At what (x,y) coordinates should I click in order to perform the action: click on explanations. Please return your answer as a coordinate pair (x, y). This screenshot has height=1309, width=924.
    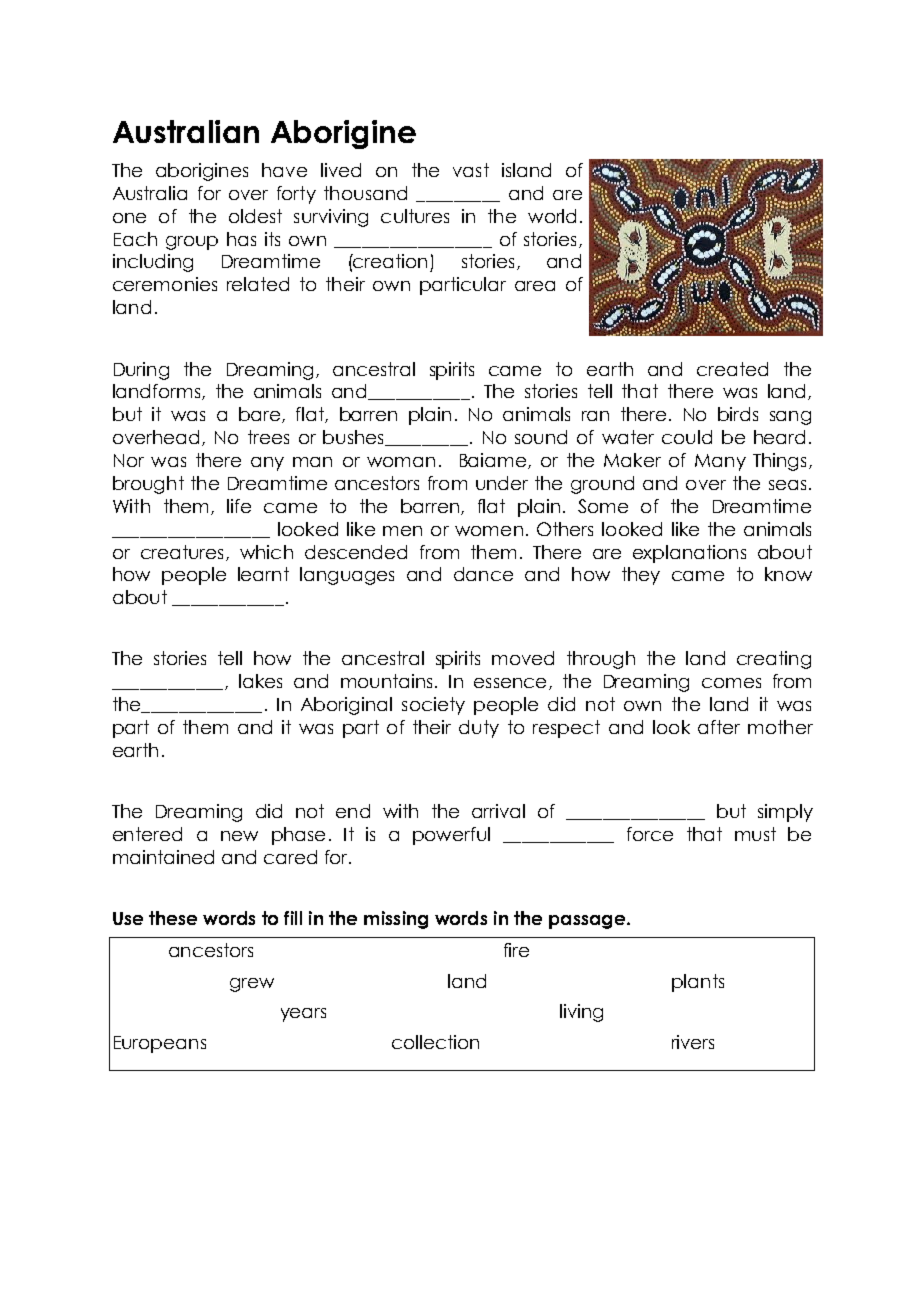
    Looking at the image, I should click on (689, 554).
